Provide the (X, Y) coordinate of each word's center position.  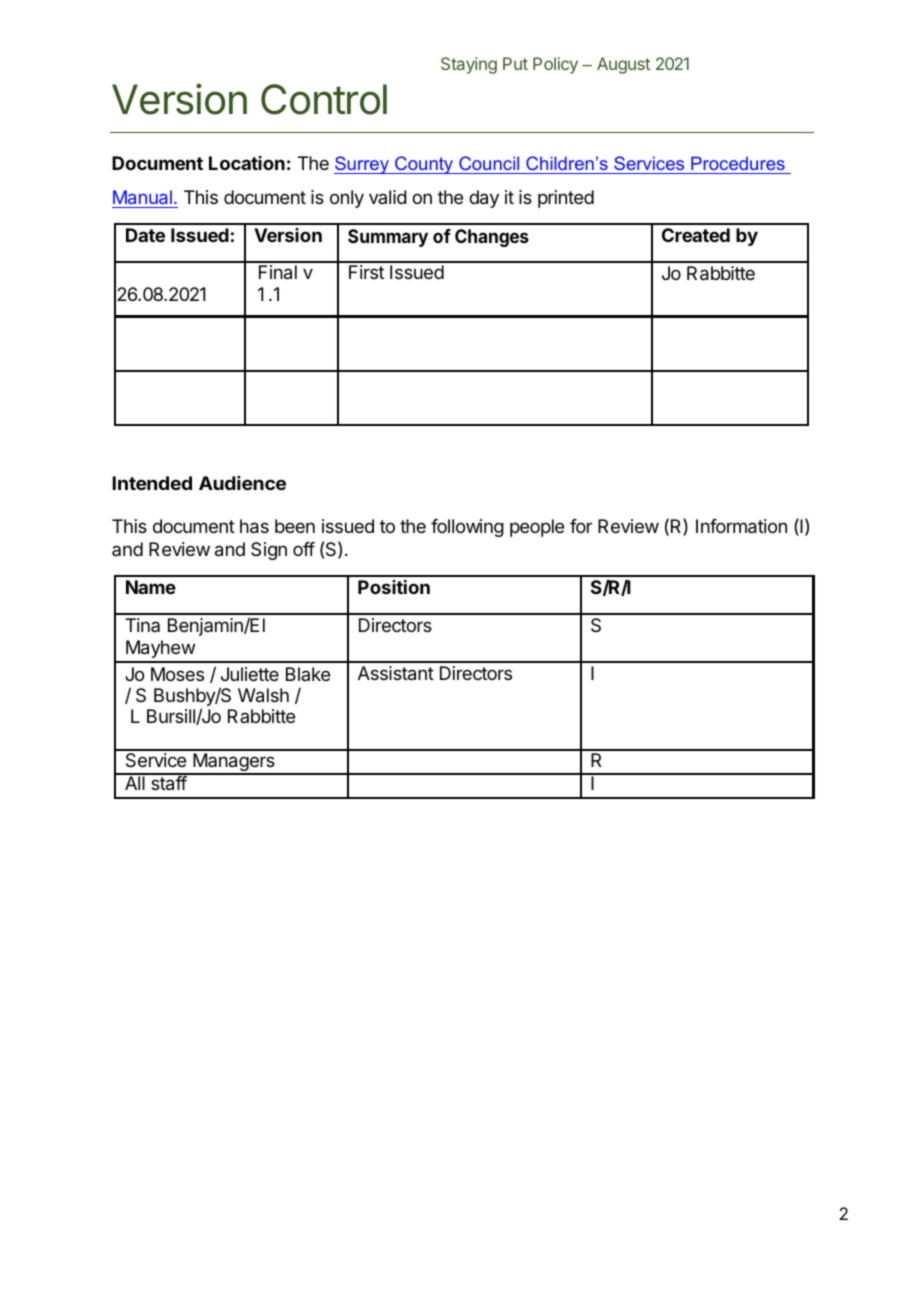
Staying (469, 65)
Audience (242, 483)
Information (741, 526)
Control (324, 99)
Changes (492, 238)
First (366, 272)
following (467, 528)
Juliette (250, 674)
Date (145, 235)
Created (696, 235)
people (537, 528)
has (254, 526)
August (623, 65)
